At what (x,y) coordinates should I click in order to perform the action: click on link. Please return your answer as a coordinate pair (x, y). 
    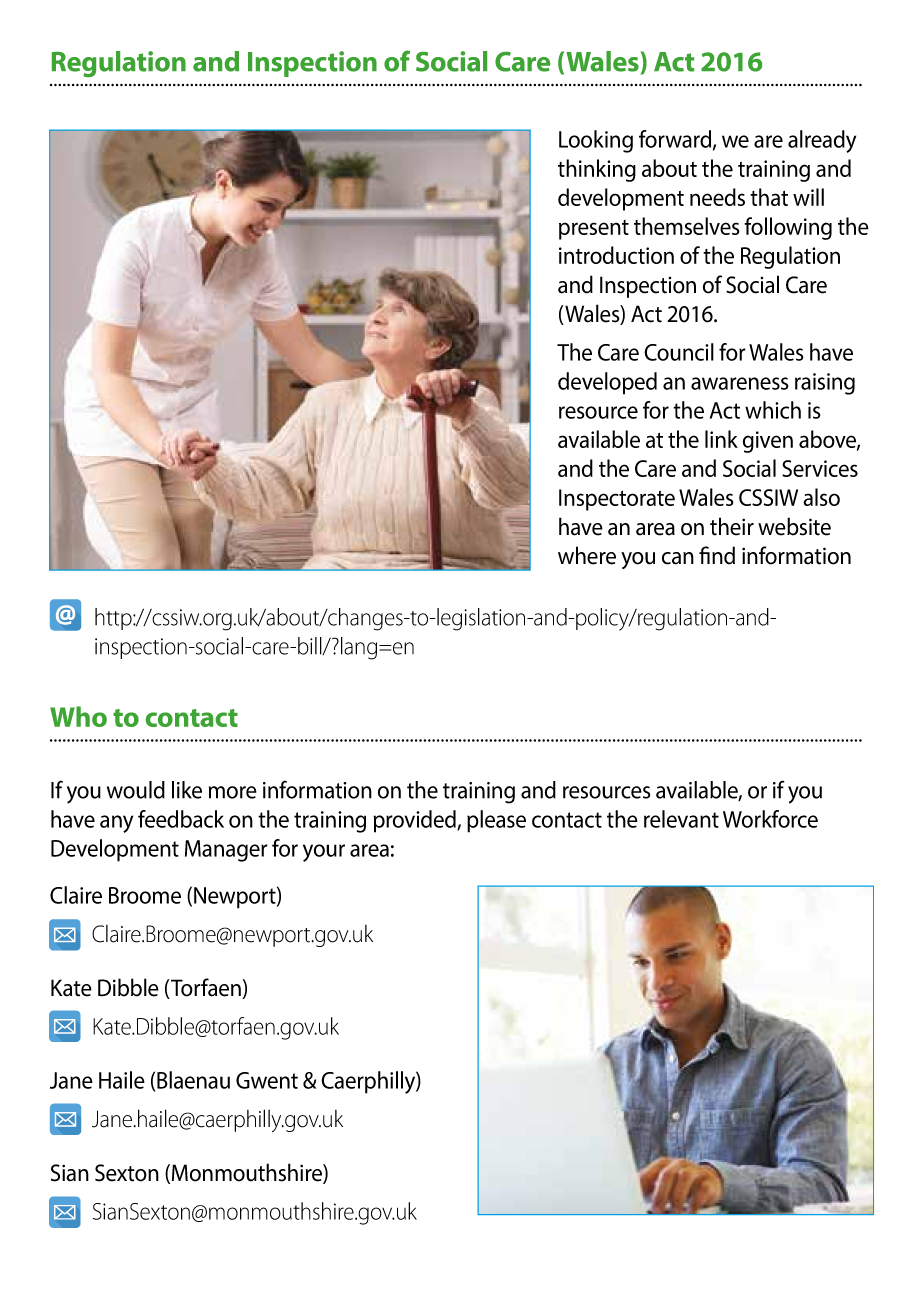
    Looking at the image, I should click on (721, 439).
